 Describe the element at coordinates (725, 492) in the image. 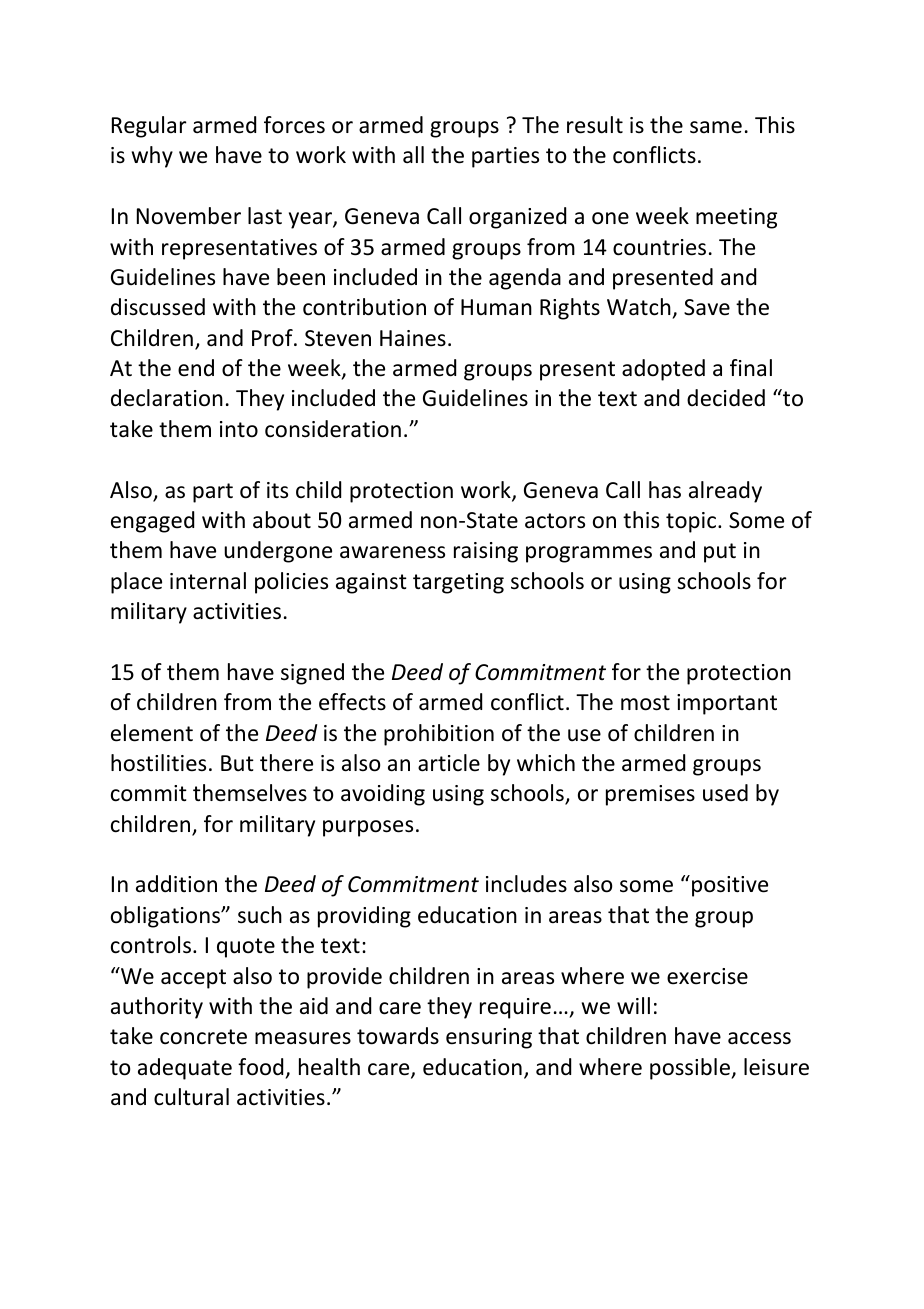

I see `already` at that location.
